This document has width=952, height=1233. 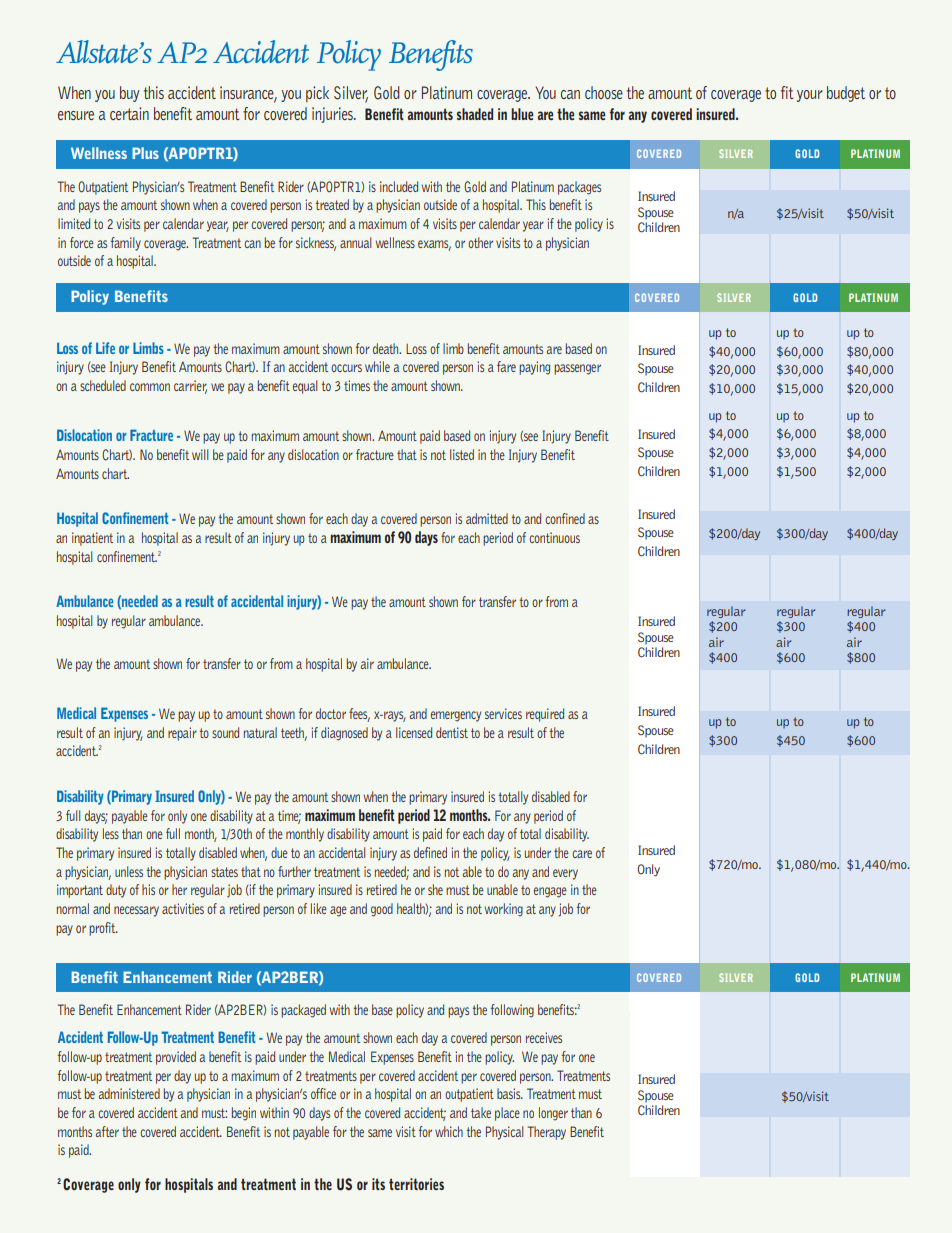 What do you see at coordinates (129, 113) in the document?
I see `certain` at bounding box center [129, 113].
